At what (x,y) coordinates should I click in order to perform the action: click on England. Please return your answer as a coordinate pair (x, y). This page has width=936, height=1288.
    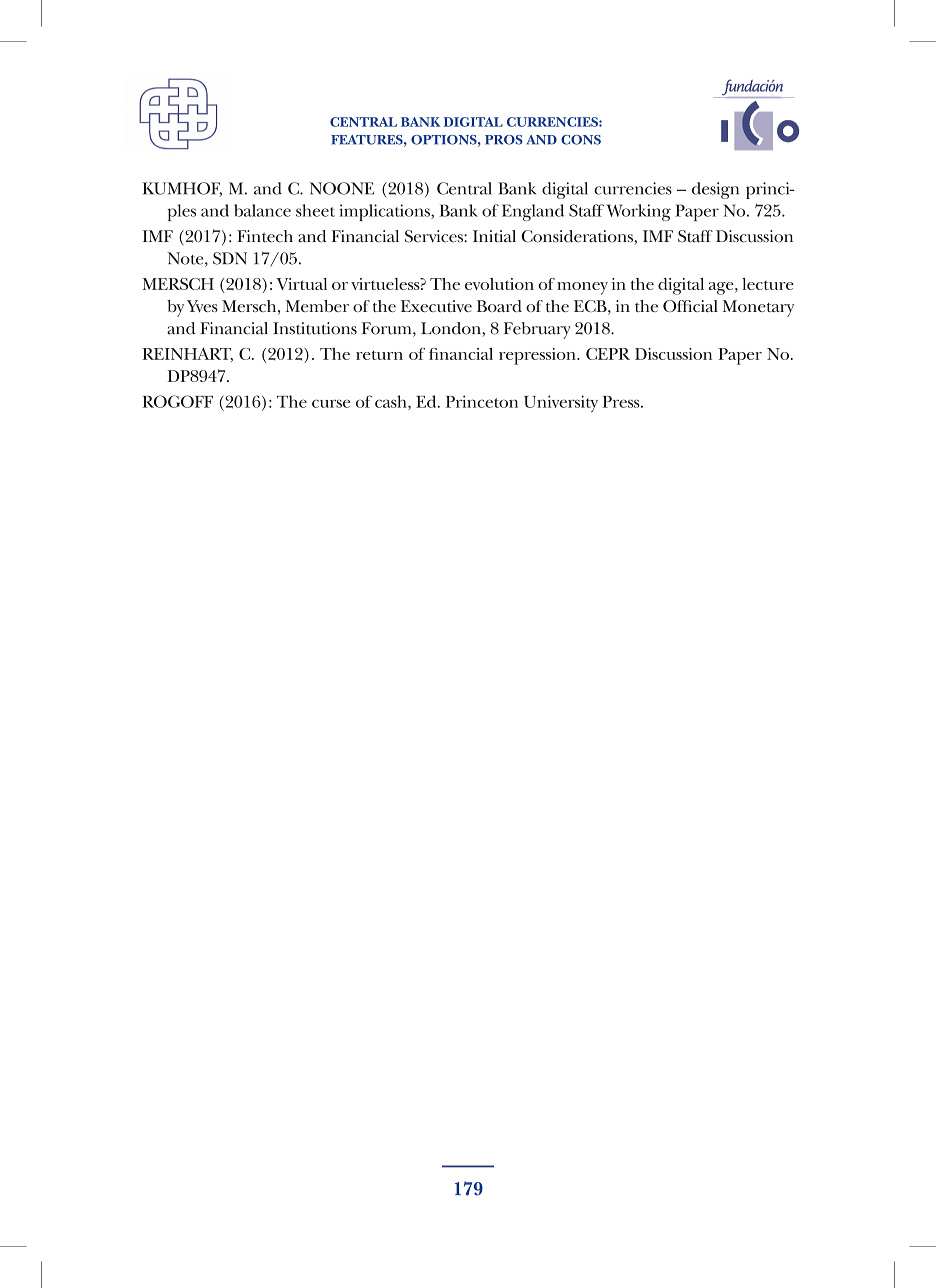
    Looking at the image, I should click on (533, 212).
